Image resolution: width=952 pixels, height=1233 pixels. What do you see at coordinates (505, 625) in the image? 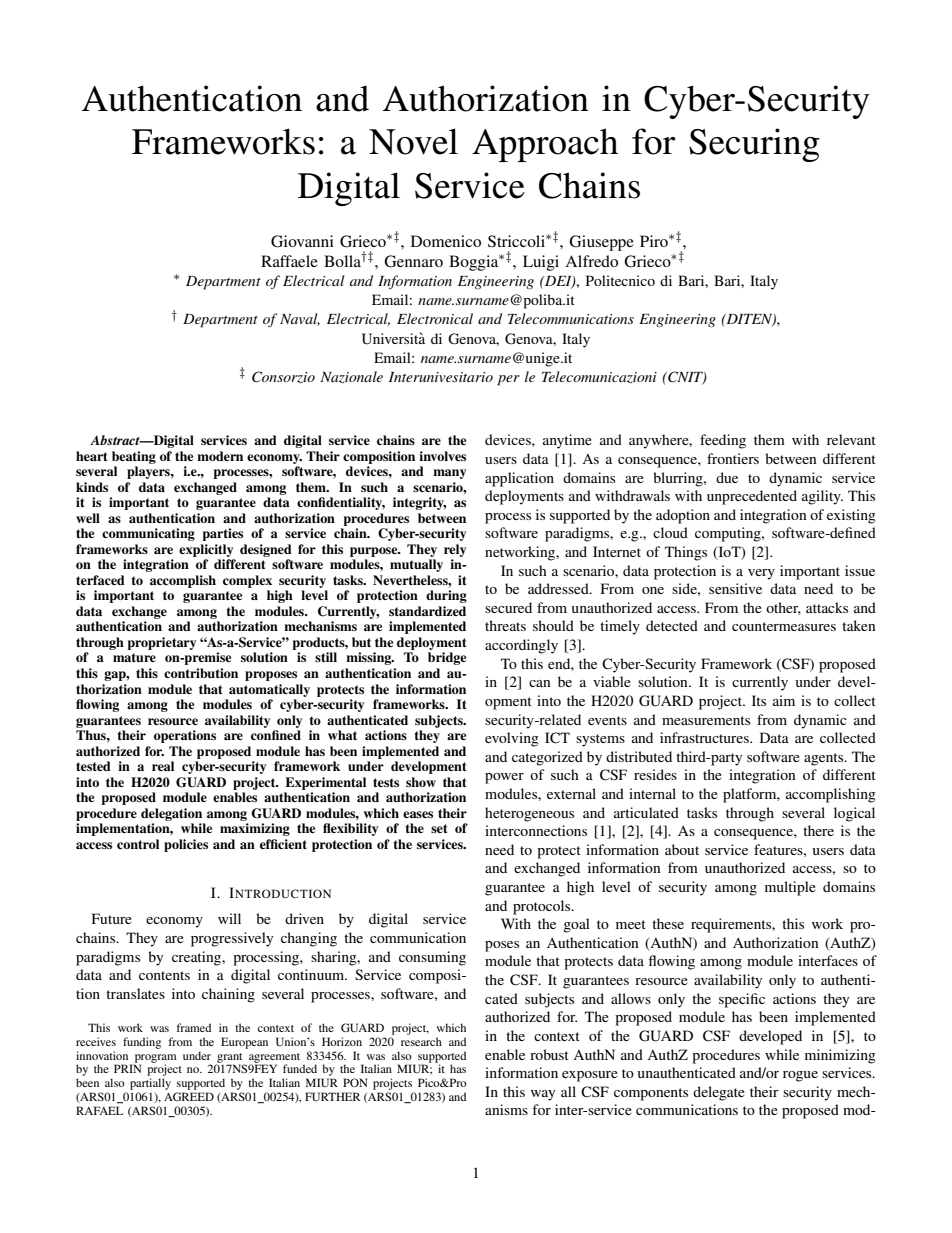
I see `threats` at bounding box center [505, 625].
